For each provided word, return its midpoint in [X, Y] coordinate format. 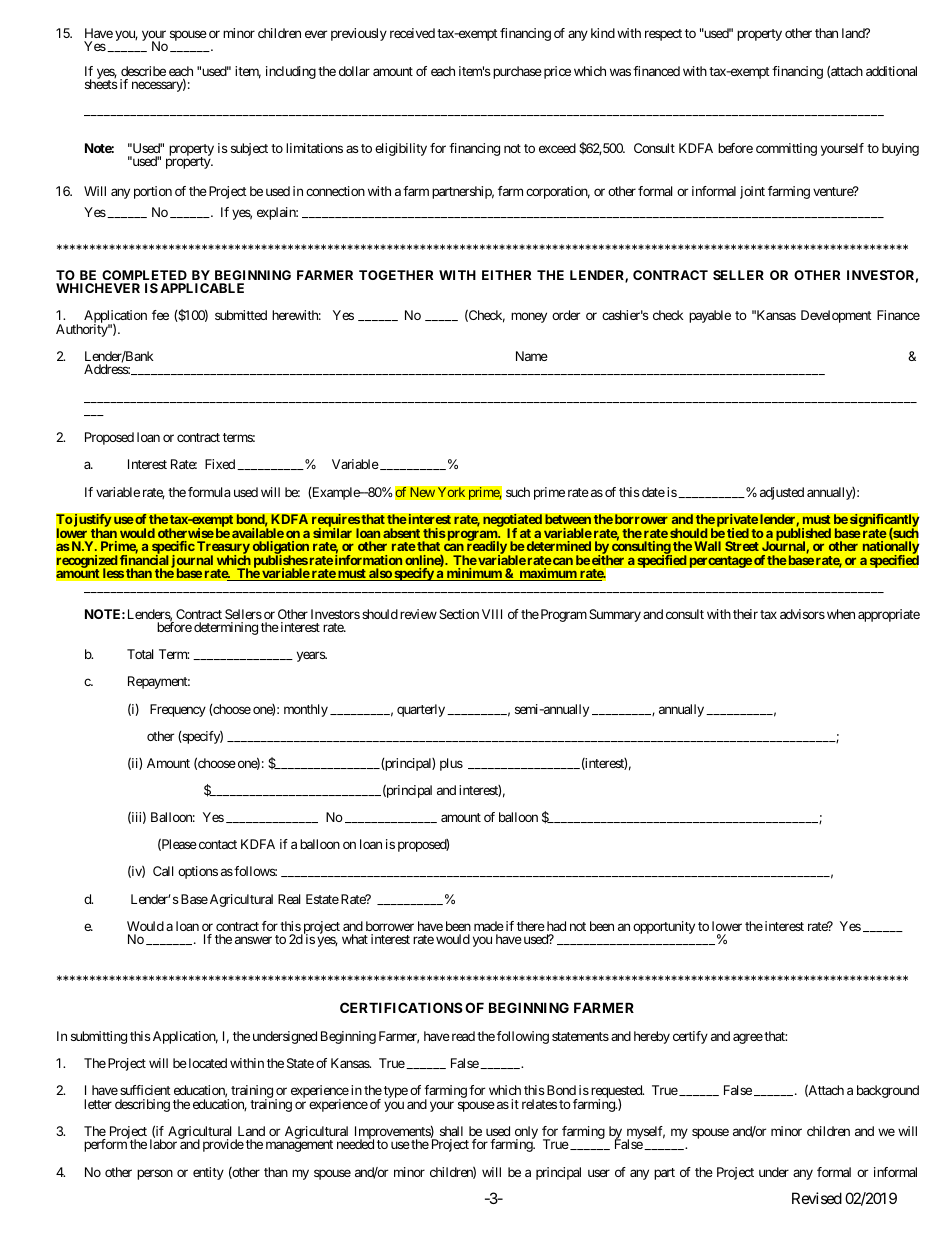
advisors [802, 614]
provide [223, 1145]
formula [209, 492]
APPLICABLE [202, 288]
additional [891, 71]
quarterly [421, 710]
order [566, 315]
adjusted [782, 493]
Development [836, 316]
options [198, 872]
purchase [517, 72]
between [568, 519]
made [489, 926]
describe [143, 71]
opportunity [664, 927]
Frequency [178, 710]
